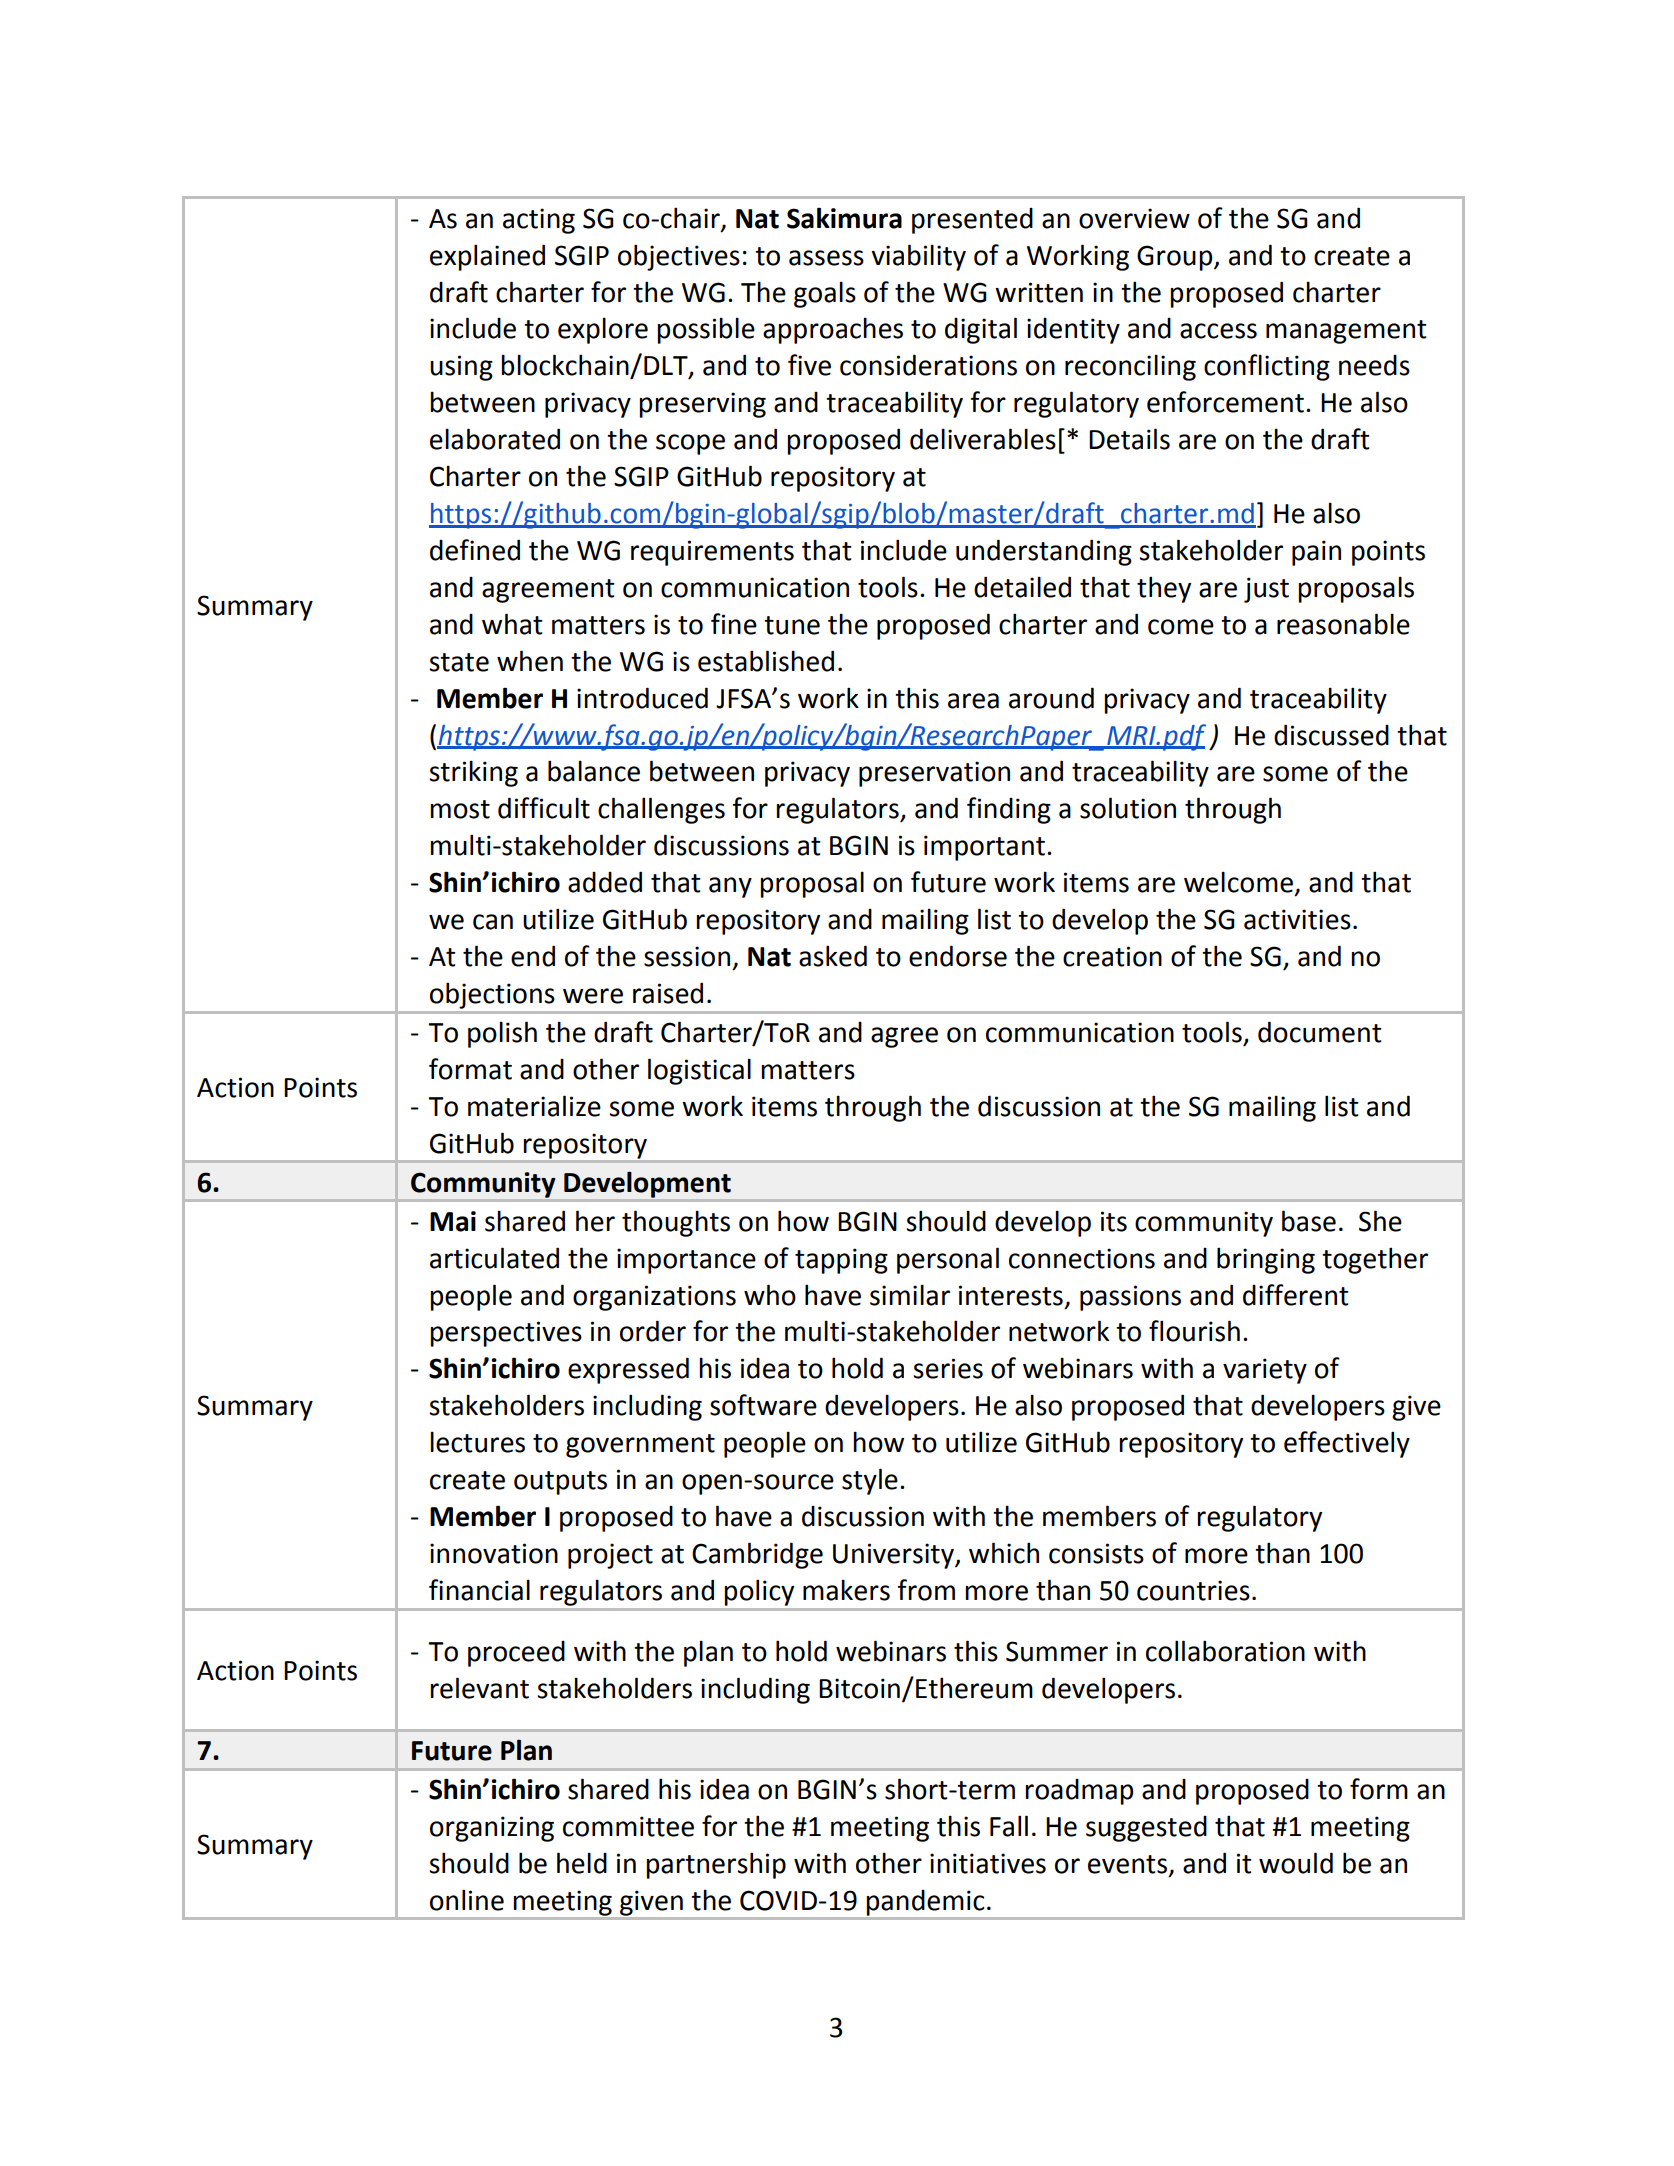  Describe the element at coordinates (539, 221) in the screenshot. I see `acting` at that location.
